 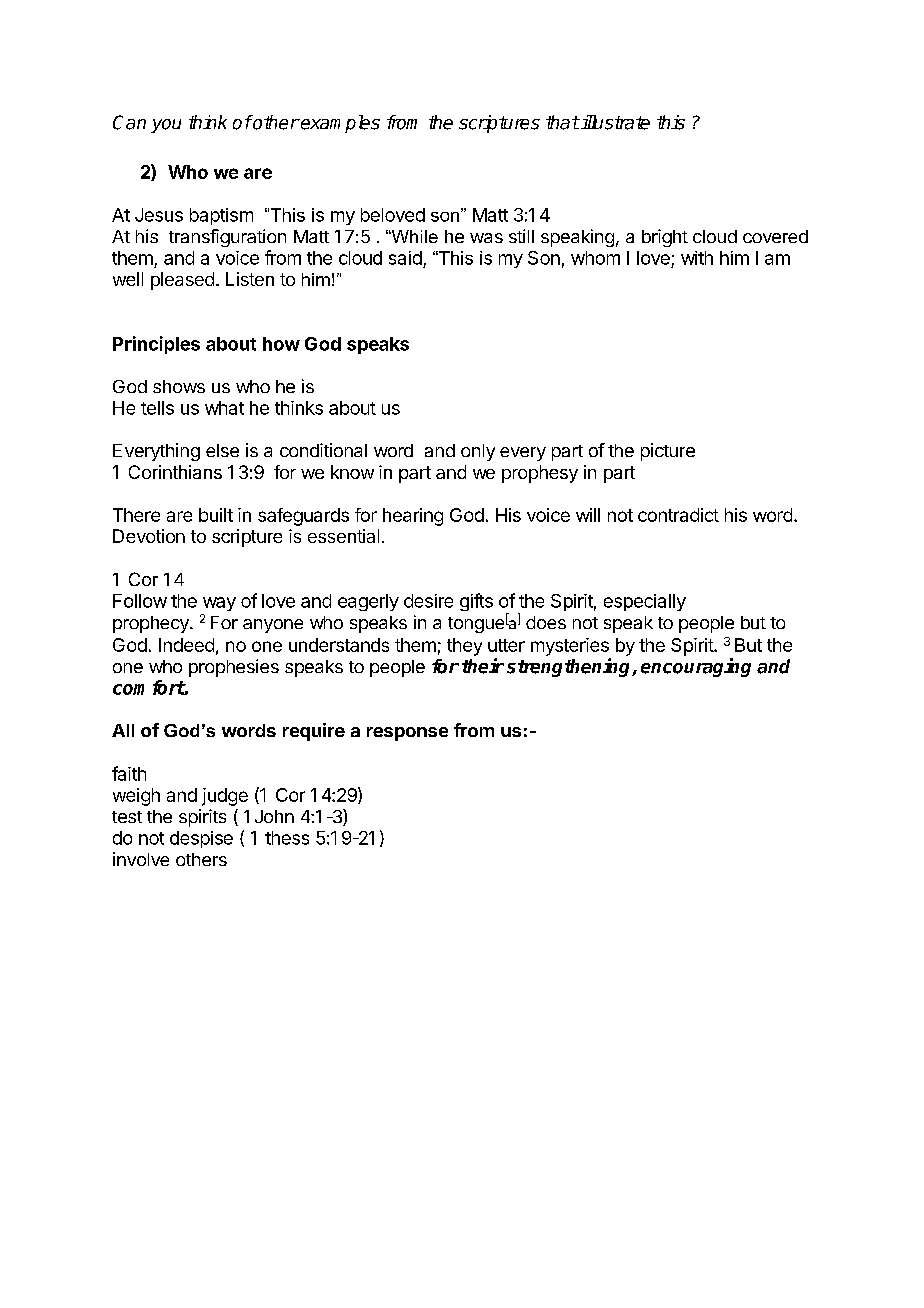 What do you see at coordinates (166, 126) in the screenshot?
I see `you` at bounding box center [166, 126].
